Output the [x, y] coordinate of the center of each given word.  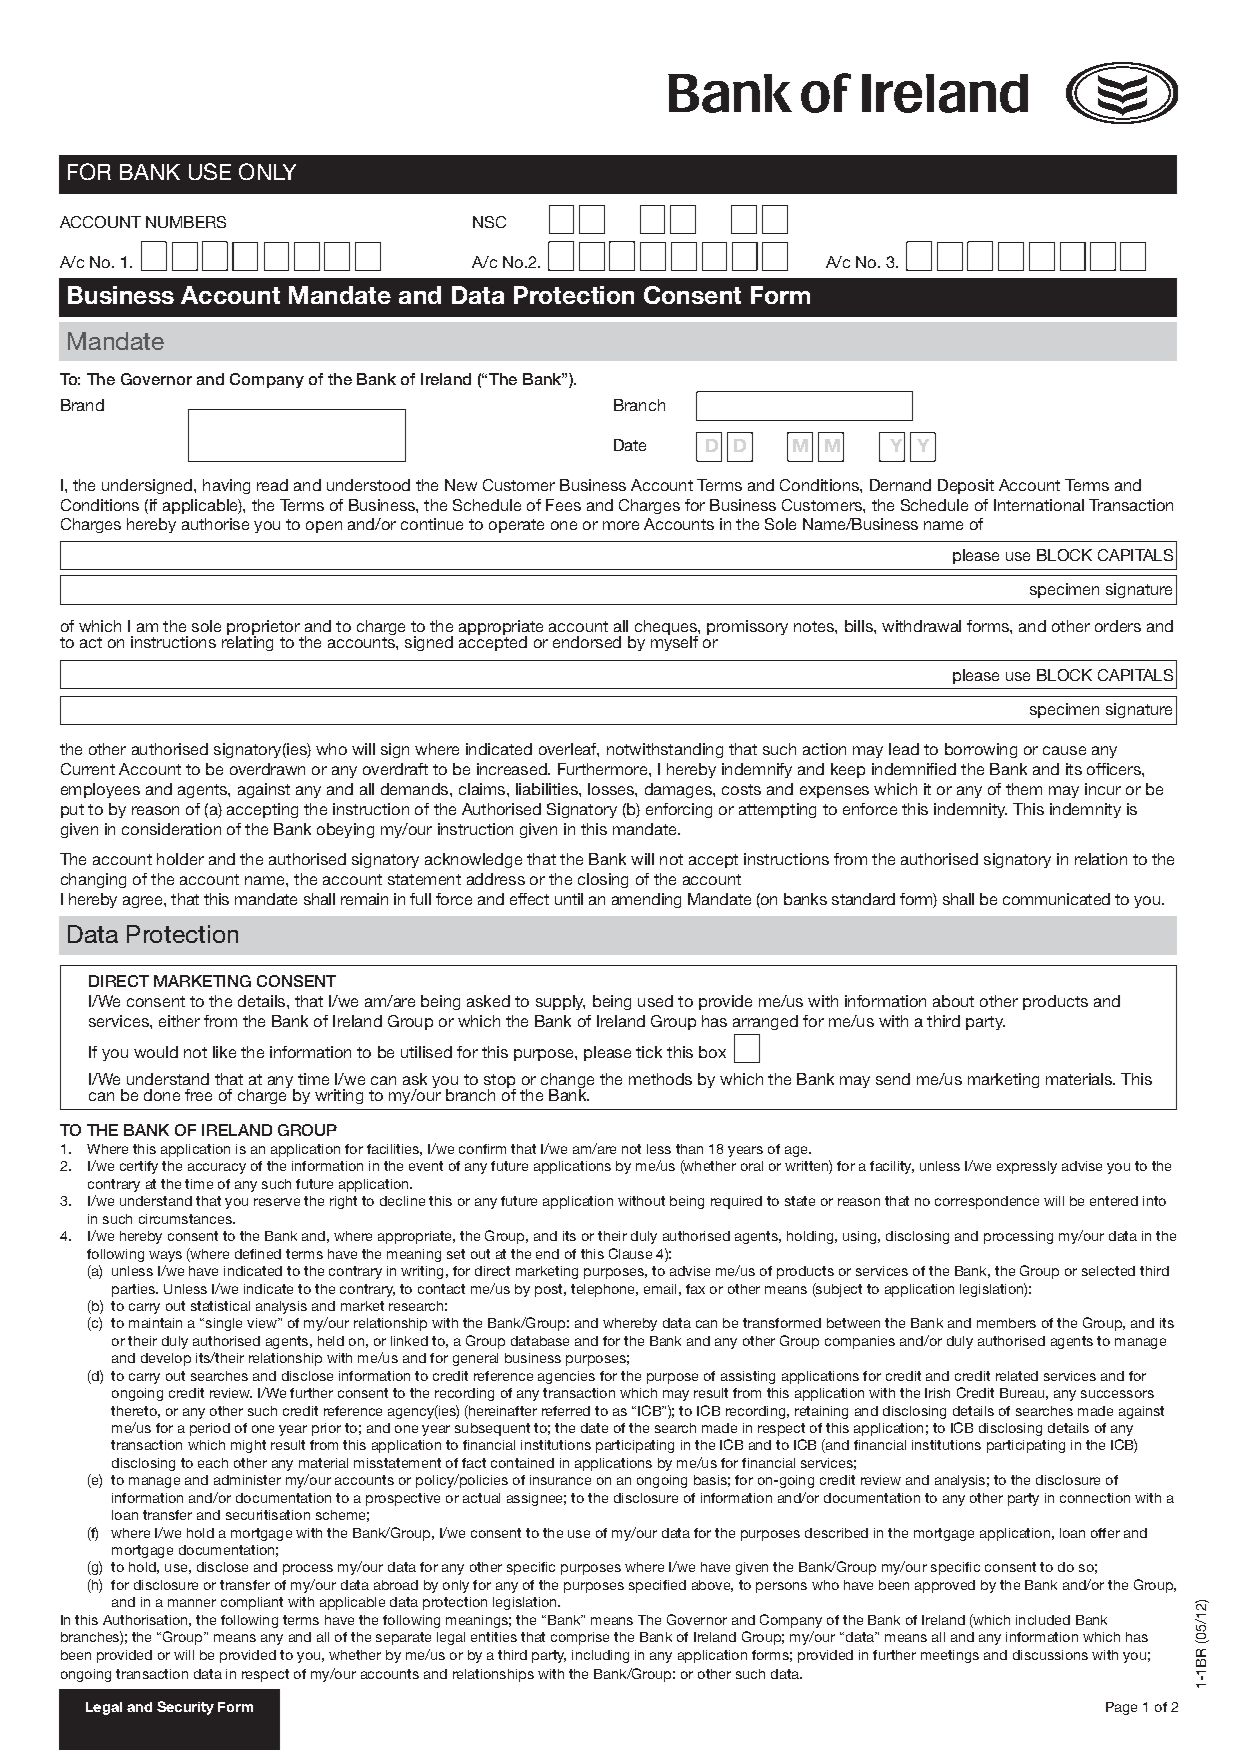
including [600, 1656]
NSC [489, 222]
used [655, 1001]
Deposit [966, 486]
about [953, 1001]
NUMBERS [186, 222]
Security [185, 1708]
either [179, 1021]
